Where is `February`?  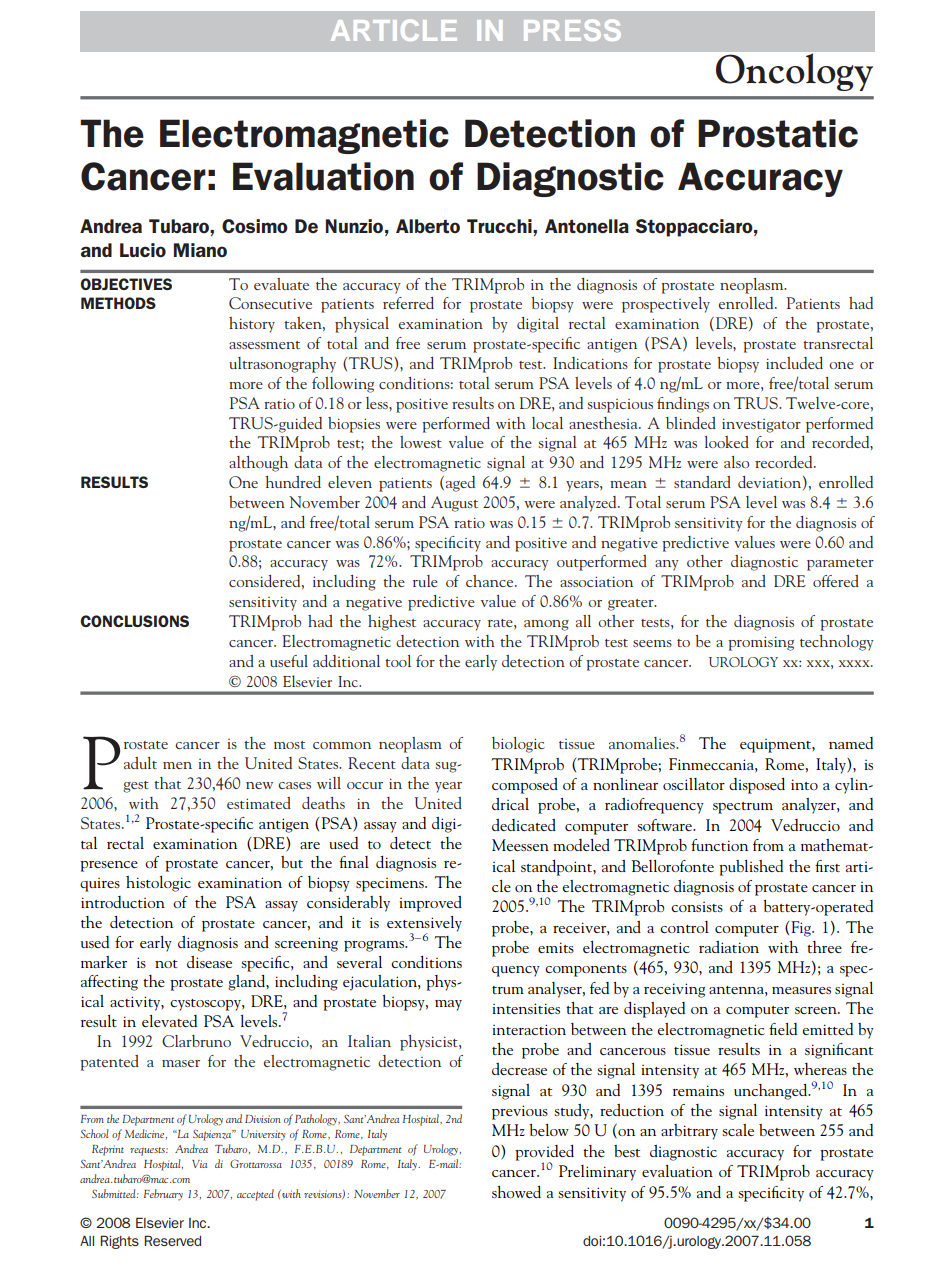 February is located at coordinates (163, 1195).
